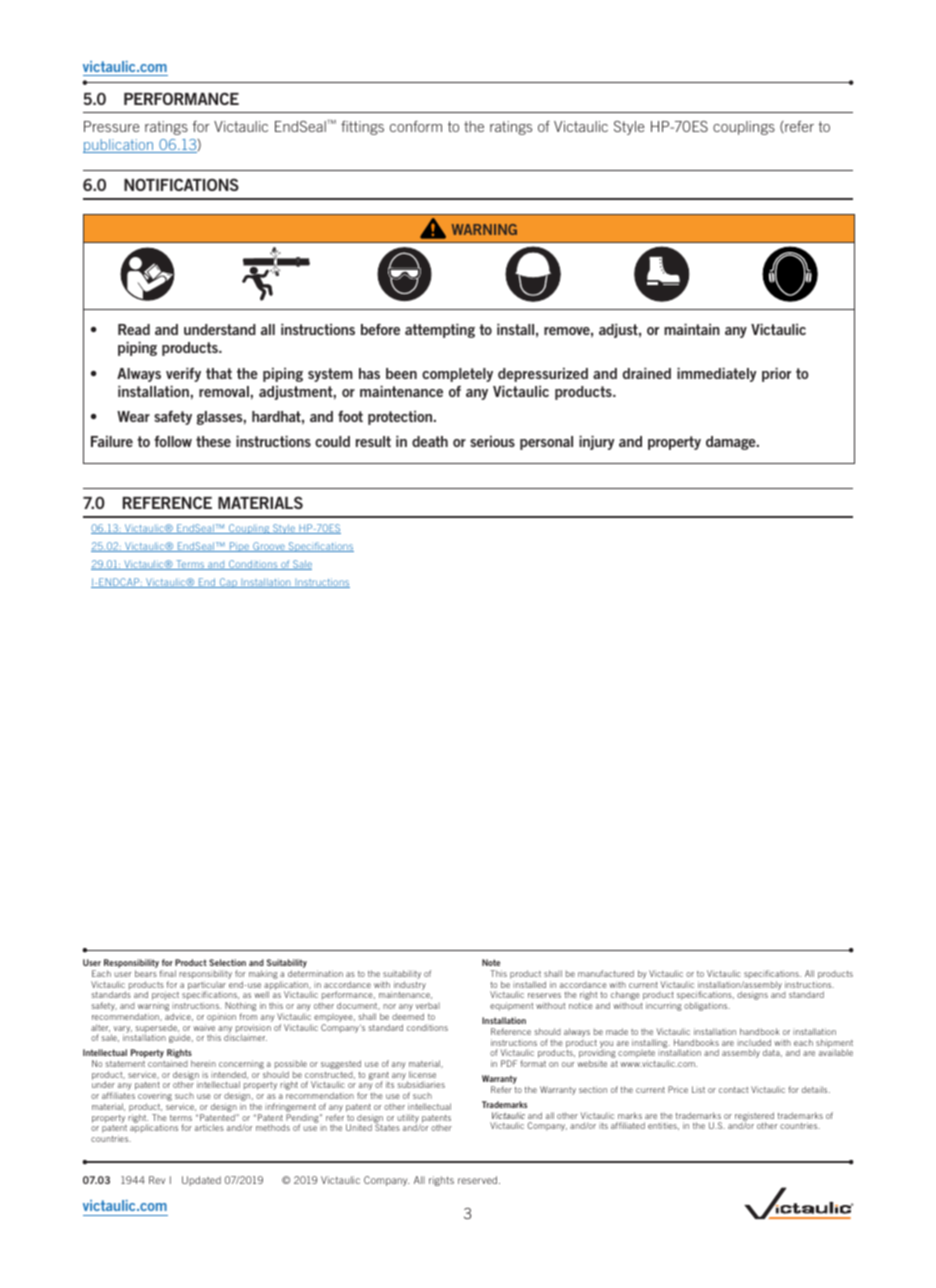  Describe the element at coordinates (227, 962) in the page. I see `Selection` at that location.
